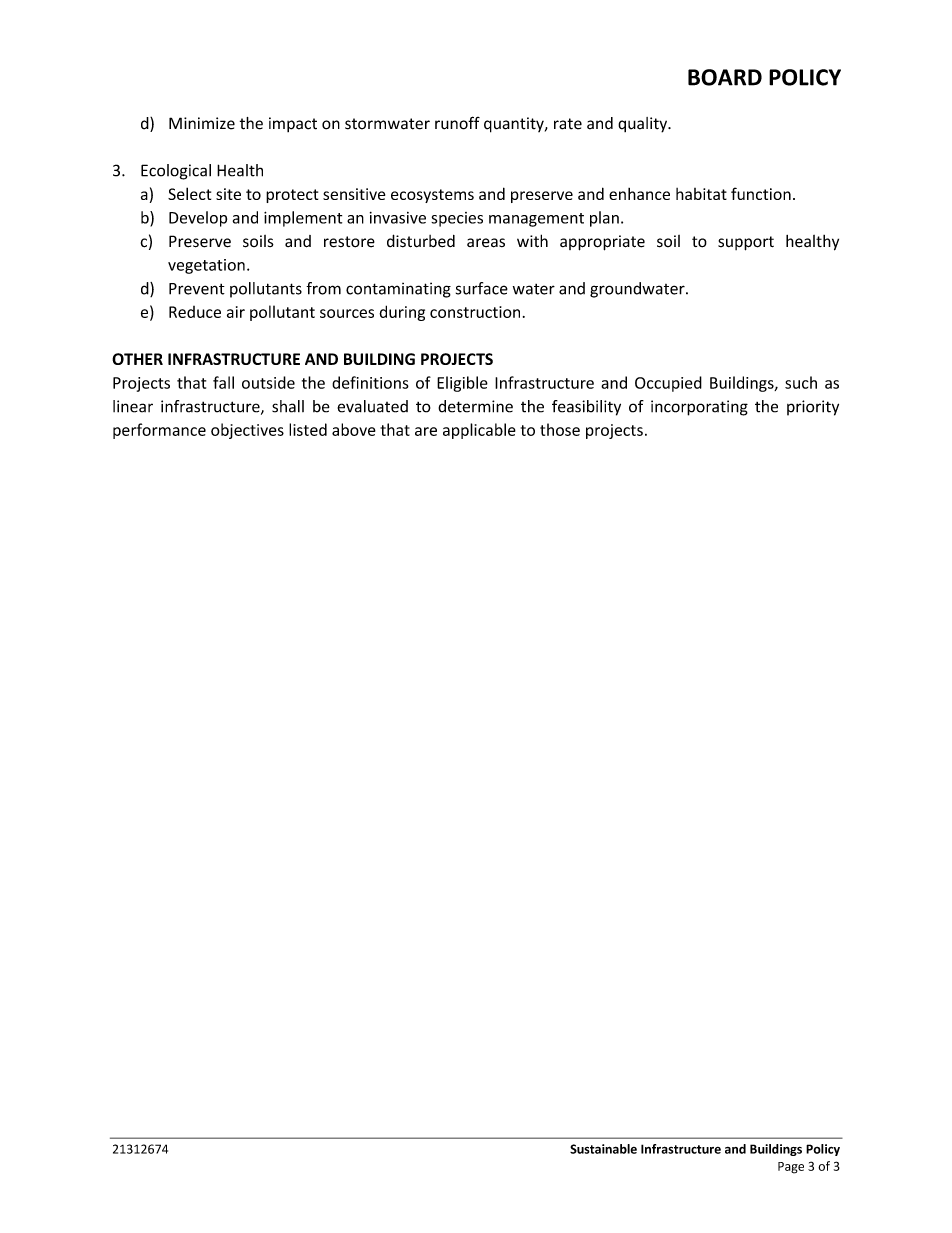 The image size is (952, 1233). Describe the element at coordinates (462, 384) in the screenshot. I see `Eligible` at that location.
